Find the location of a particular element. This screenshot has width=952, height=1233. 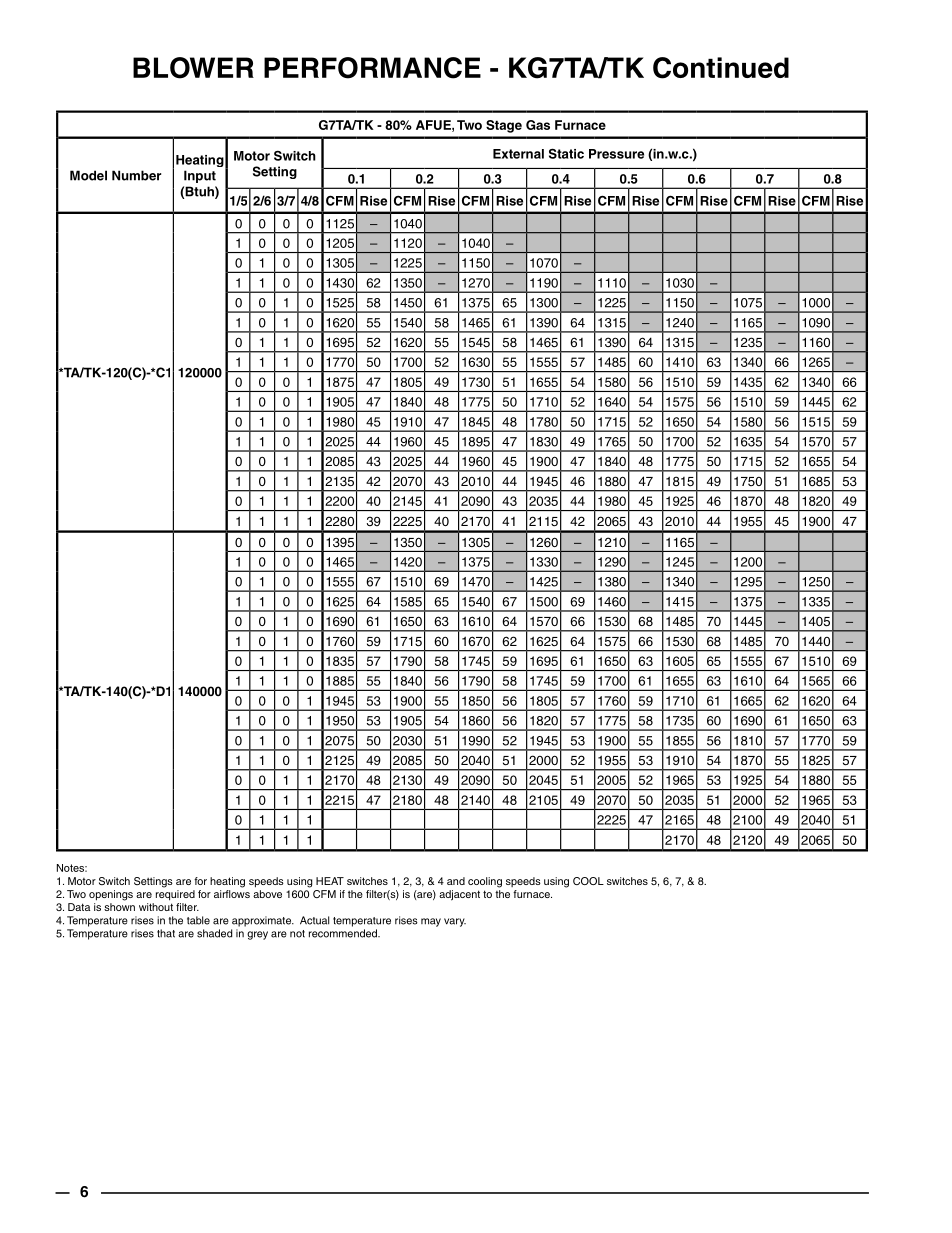

adjacent is located at coordinates (459, 895).
